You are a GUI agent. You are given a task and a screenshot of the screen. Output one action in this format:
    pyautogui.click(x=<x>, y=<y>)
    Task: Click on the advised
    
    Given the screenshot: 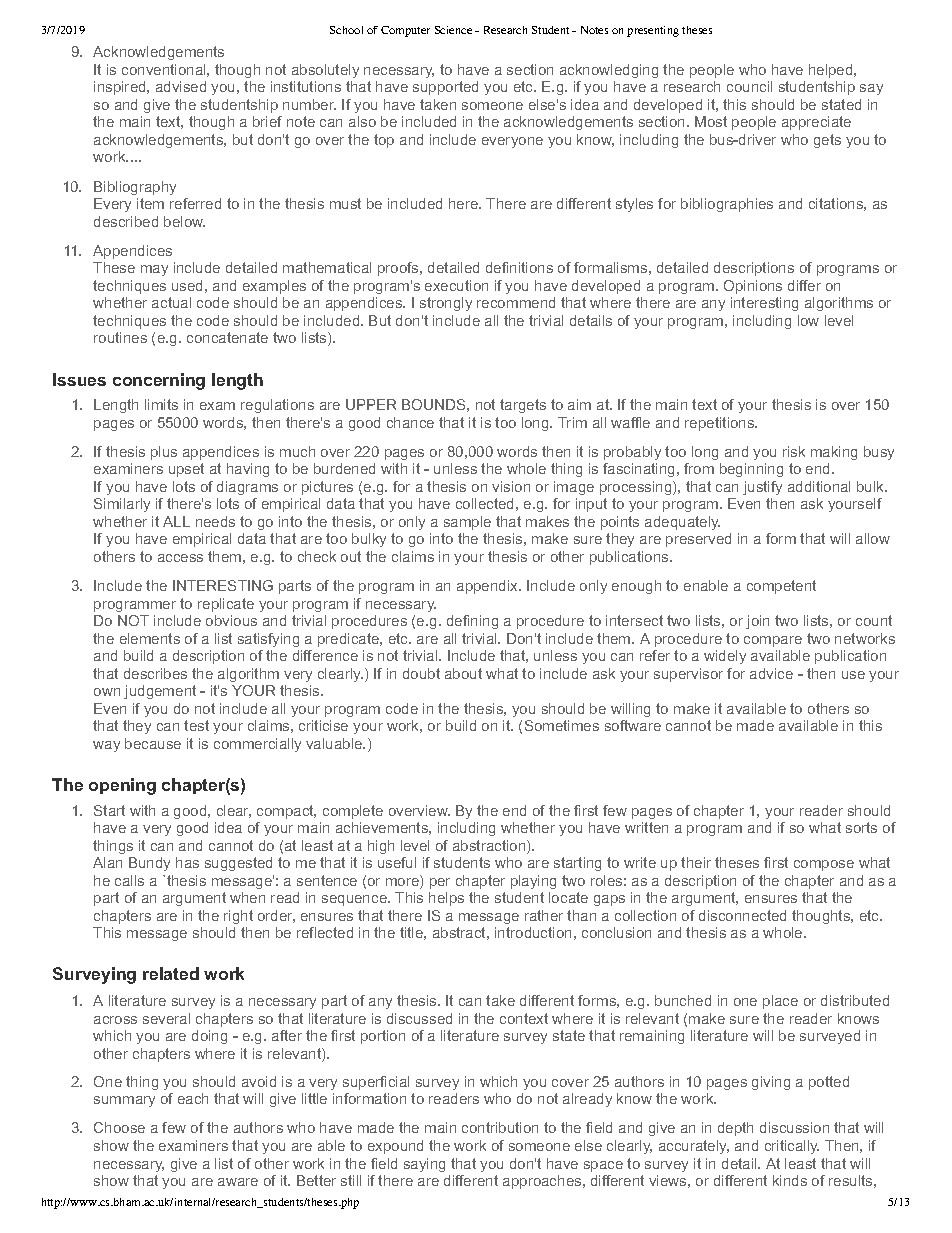 What is the action you would take?
    pyautogui.click(x=181, y=86)
